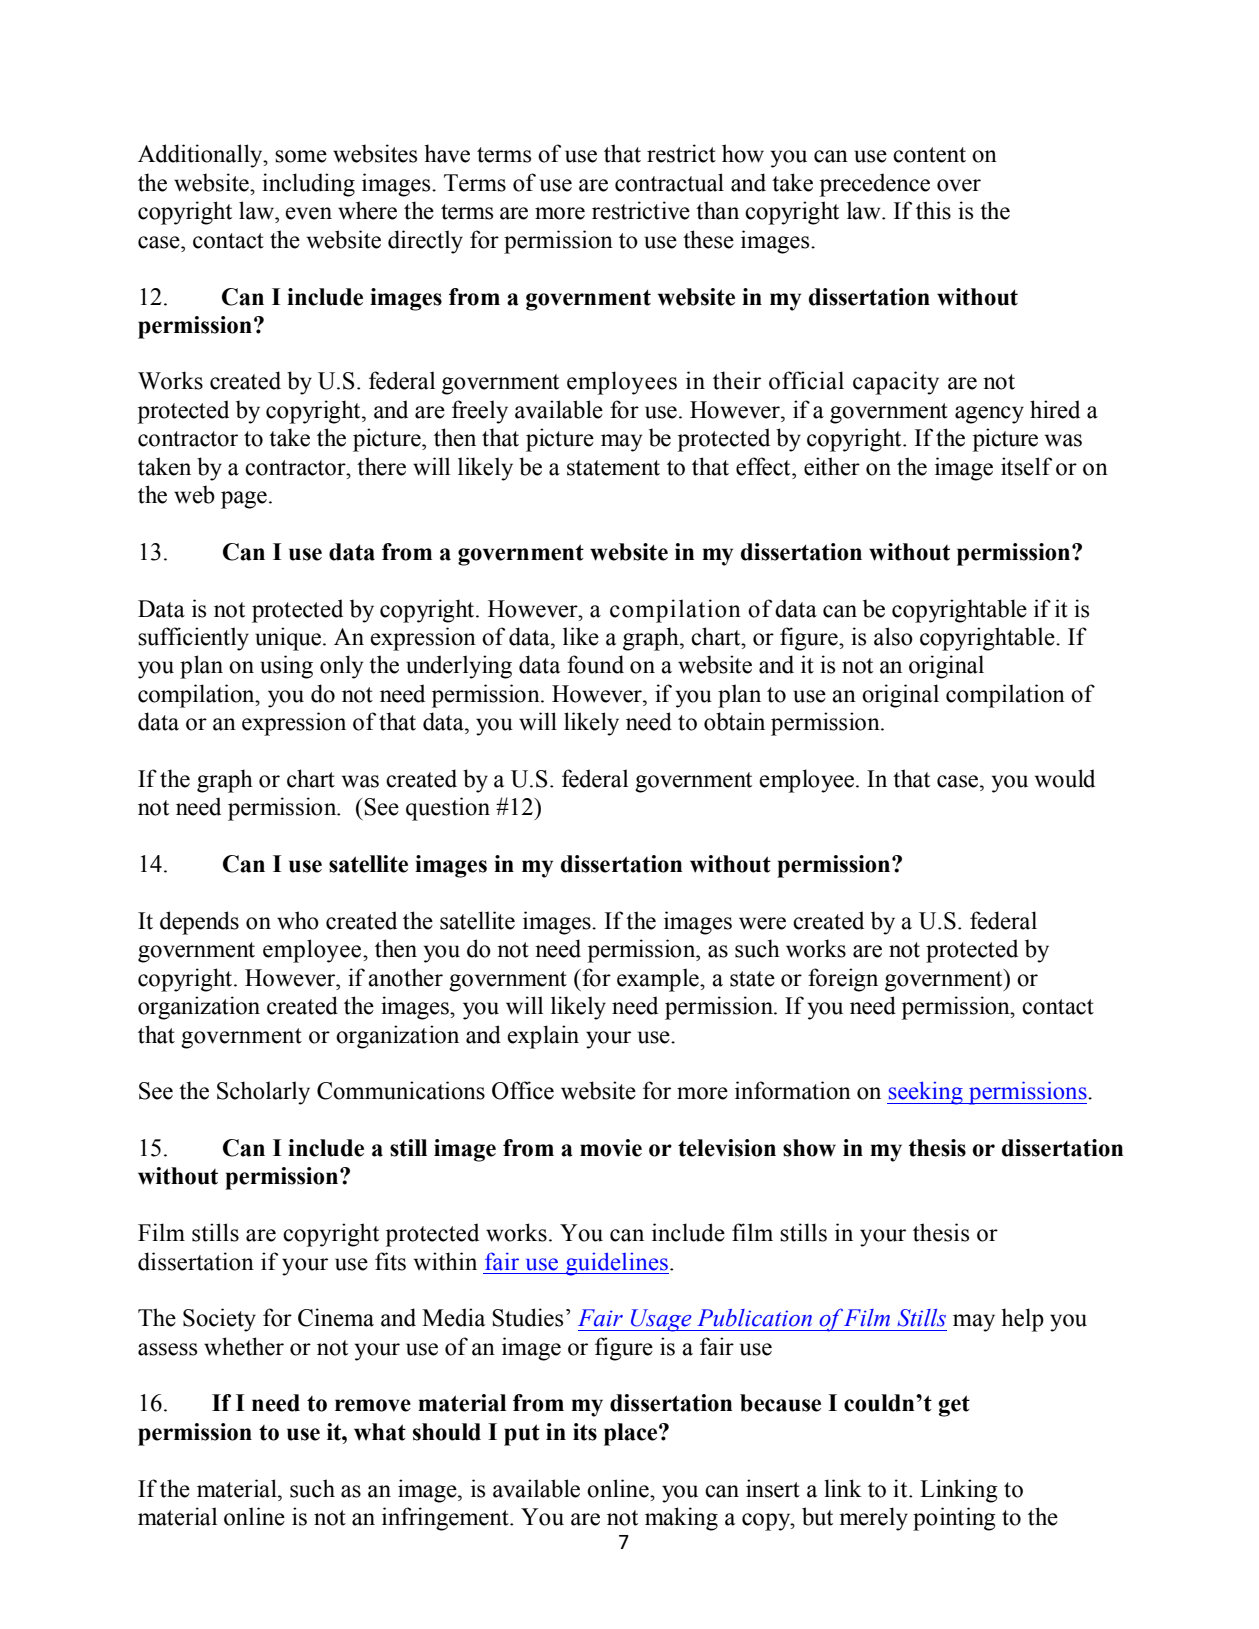 Image resolution: width=1259 pixels, height=1629 pixels. Describe the element at coordinates (764, 466) in the screenshot. I see `effect` at that location.
